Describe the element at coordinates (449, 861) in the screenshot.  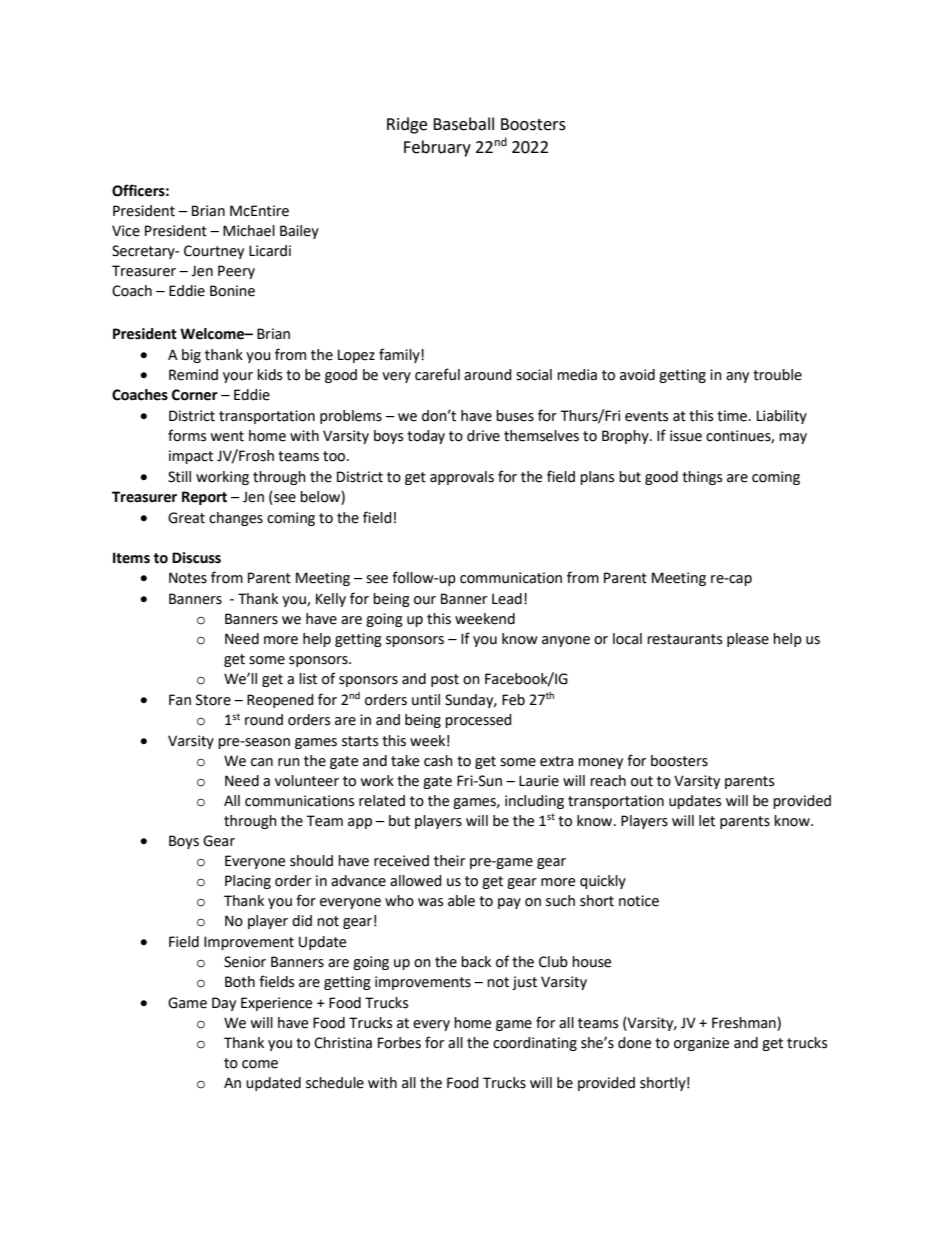
I see `their` at that location.
